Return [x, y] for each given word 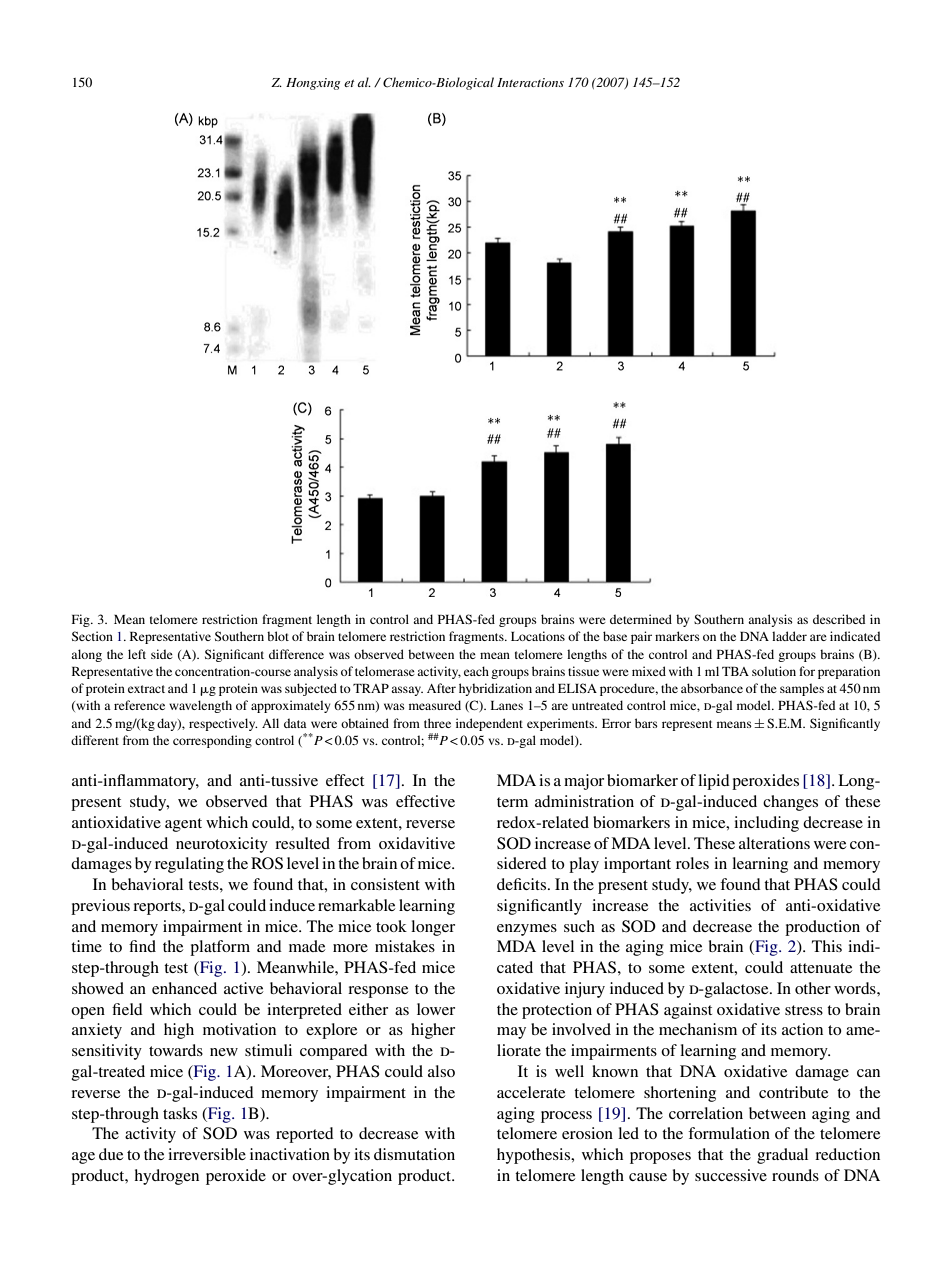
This [827, 946]
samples [802, 689]
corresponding [212, 741]
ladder [789, 636]
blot [278, 636]
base [615, 636]
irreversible [207, 1154]
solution [774, 671]
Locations [538, 636]
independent [489, 724]
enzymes [527, 930]
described [839, 619]
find [142, 946]
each [476, 671]
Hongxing [313, 84]
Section [92, 636]
